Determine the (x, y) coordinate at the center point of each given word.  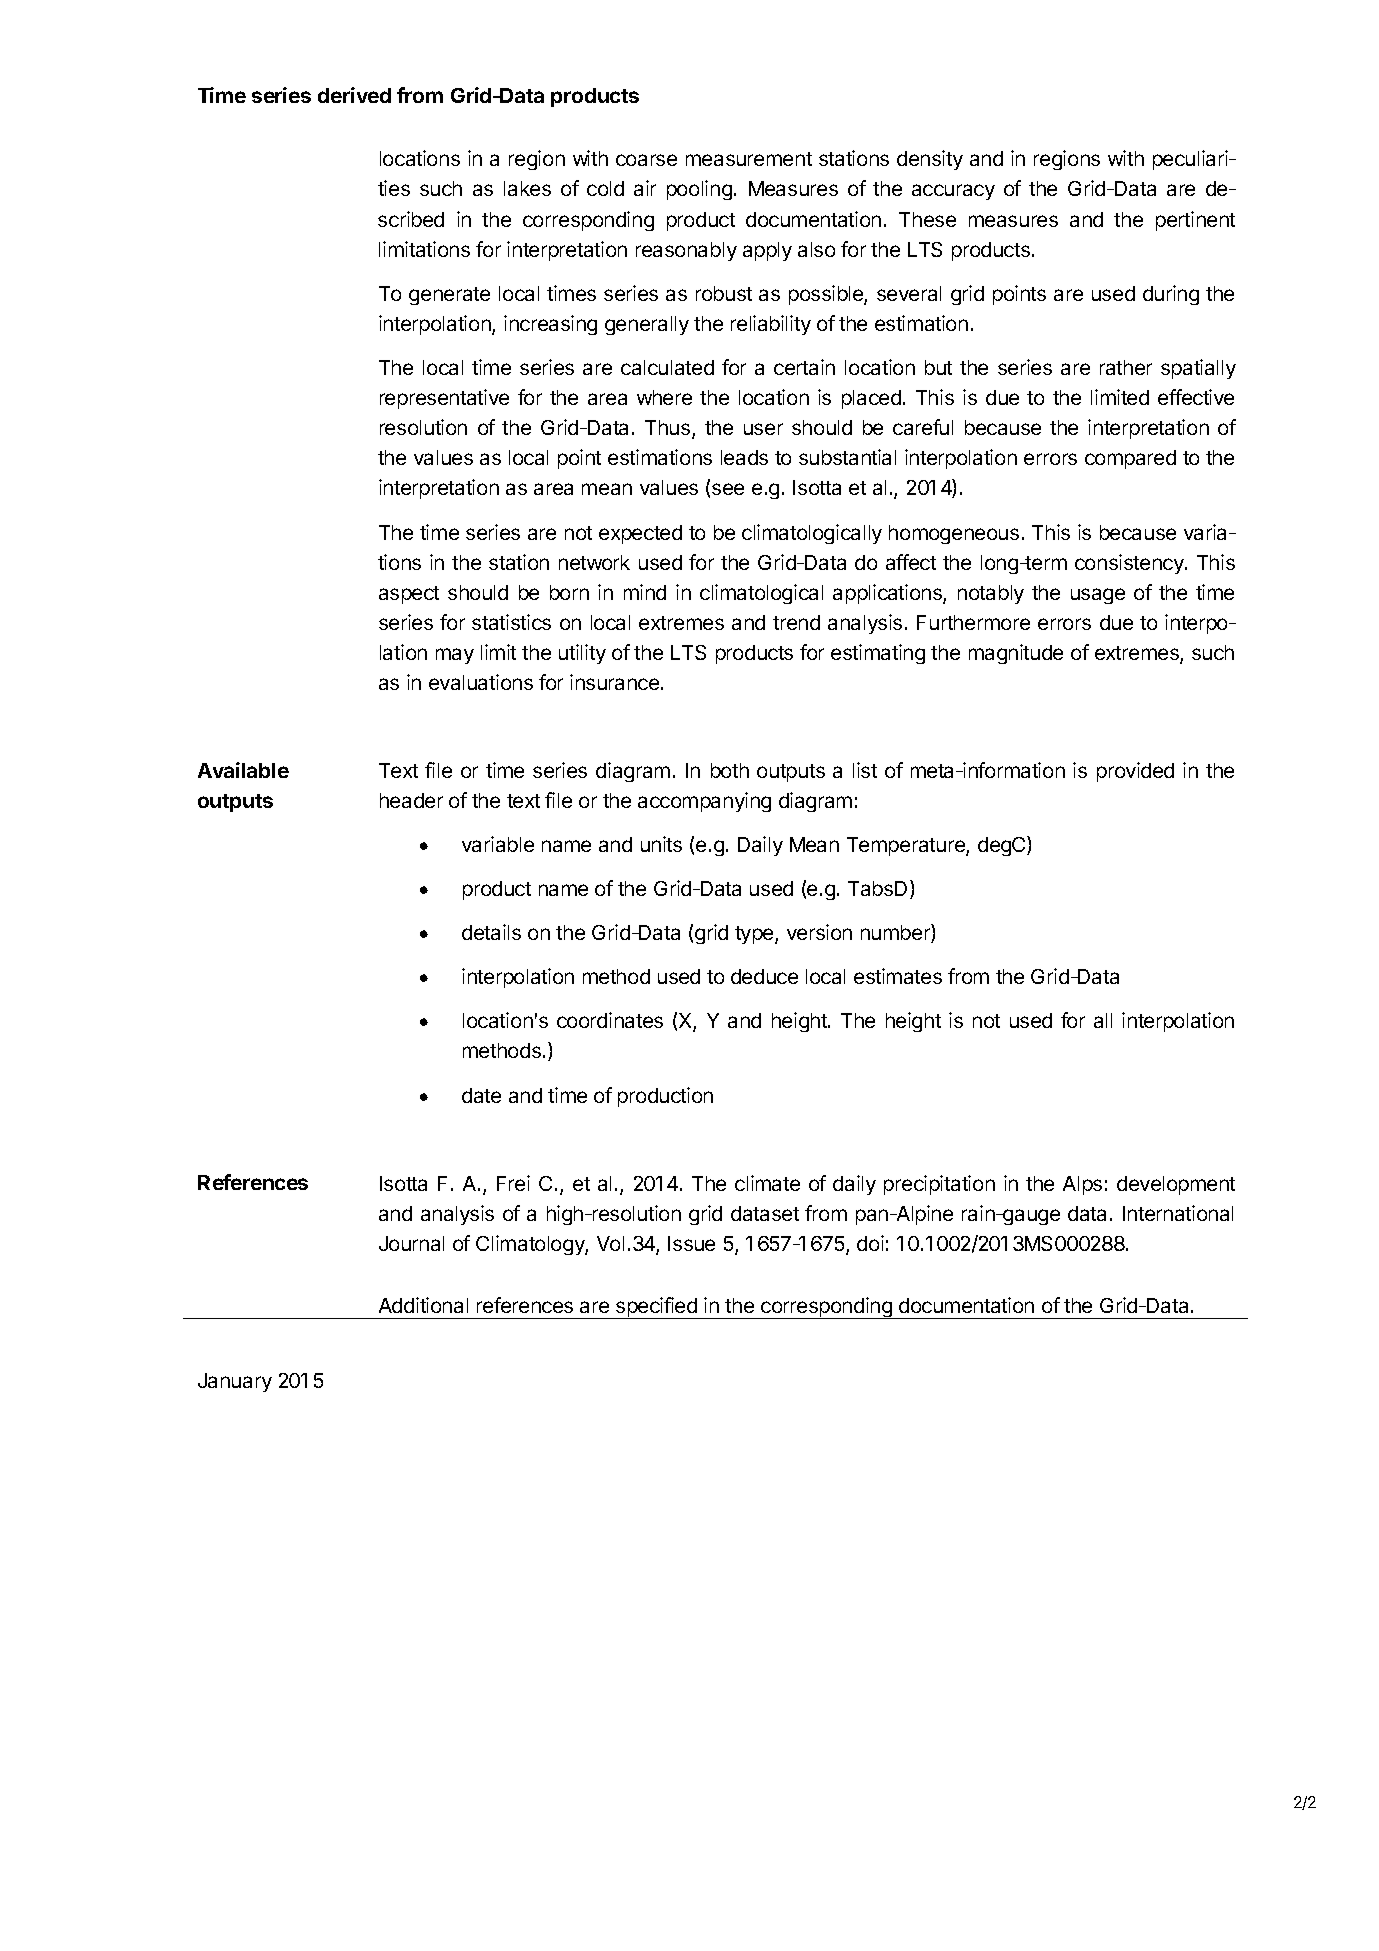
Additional (423, 1305)
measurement (749, 159)
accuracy (953, 192)
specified (656, 1308)
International (1178, 1213)
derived (354, 95)
